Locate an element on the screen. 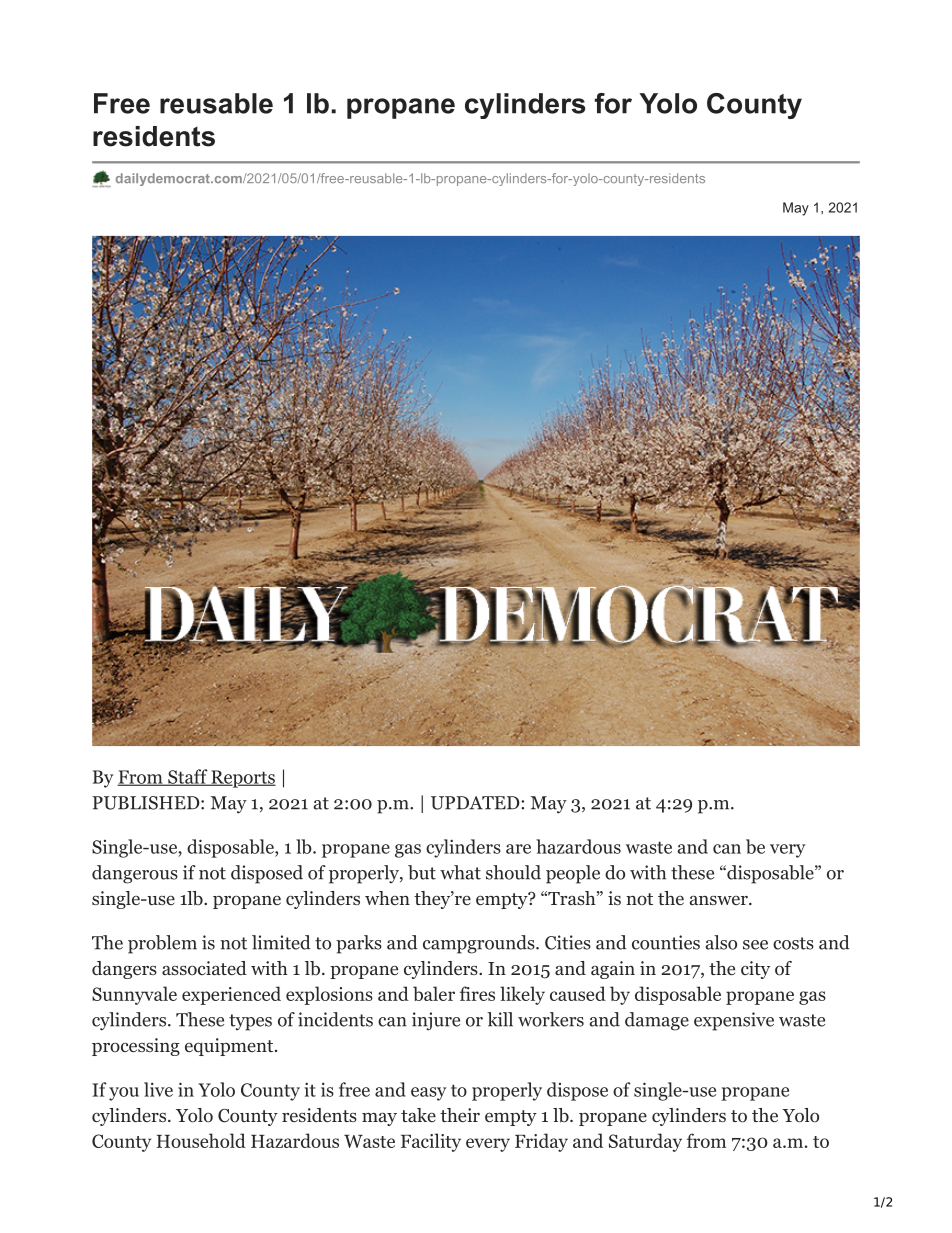 The image size is (952, 1233). Household is located at coordinates (201, 1140).
